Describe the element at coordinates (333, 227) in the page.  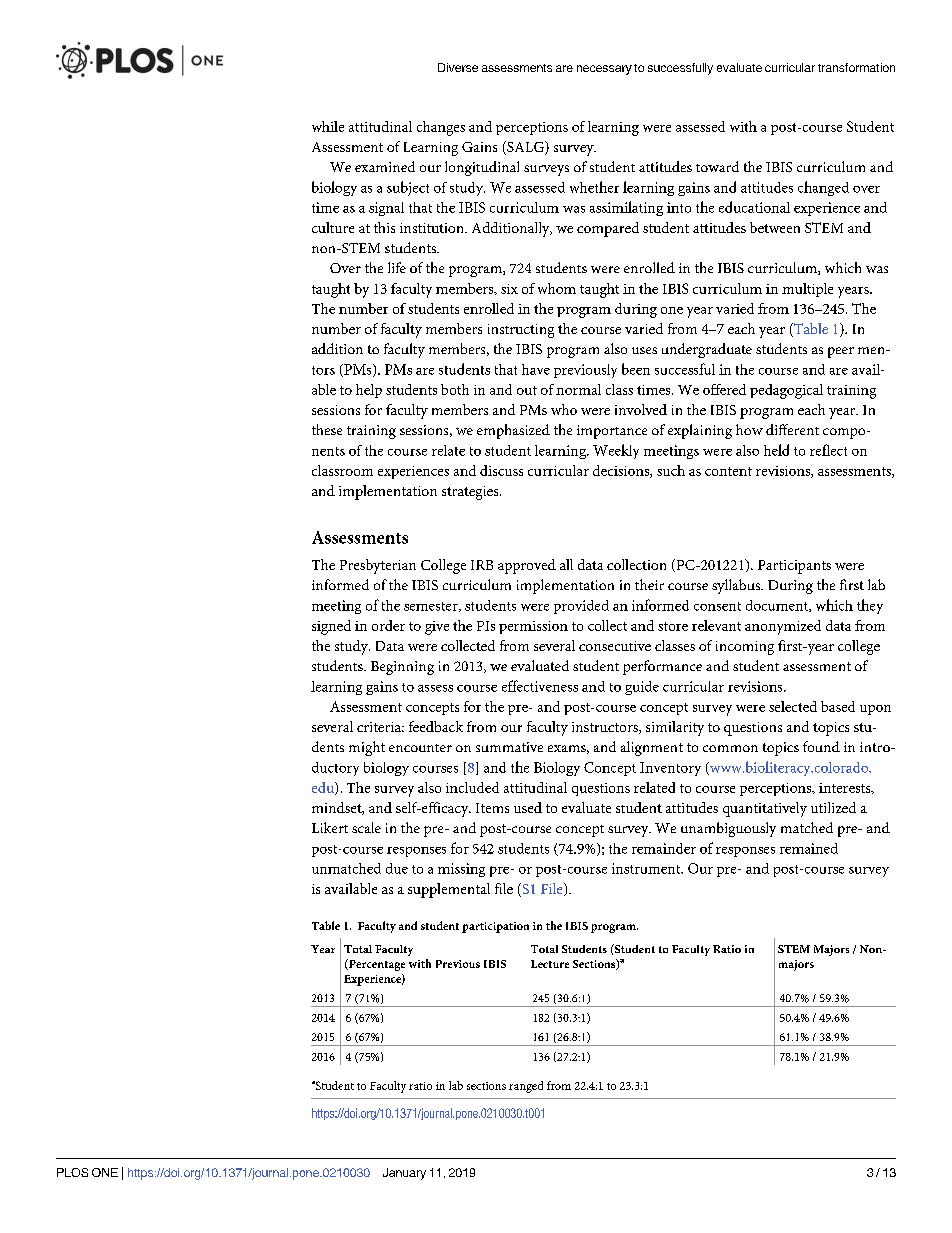
I see `culture` at that location.
